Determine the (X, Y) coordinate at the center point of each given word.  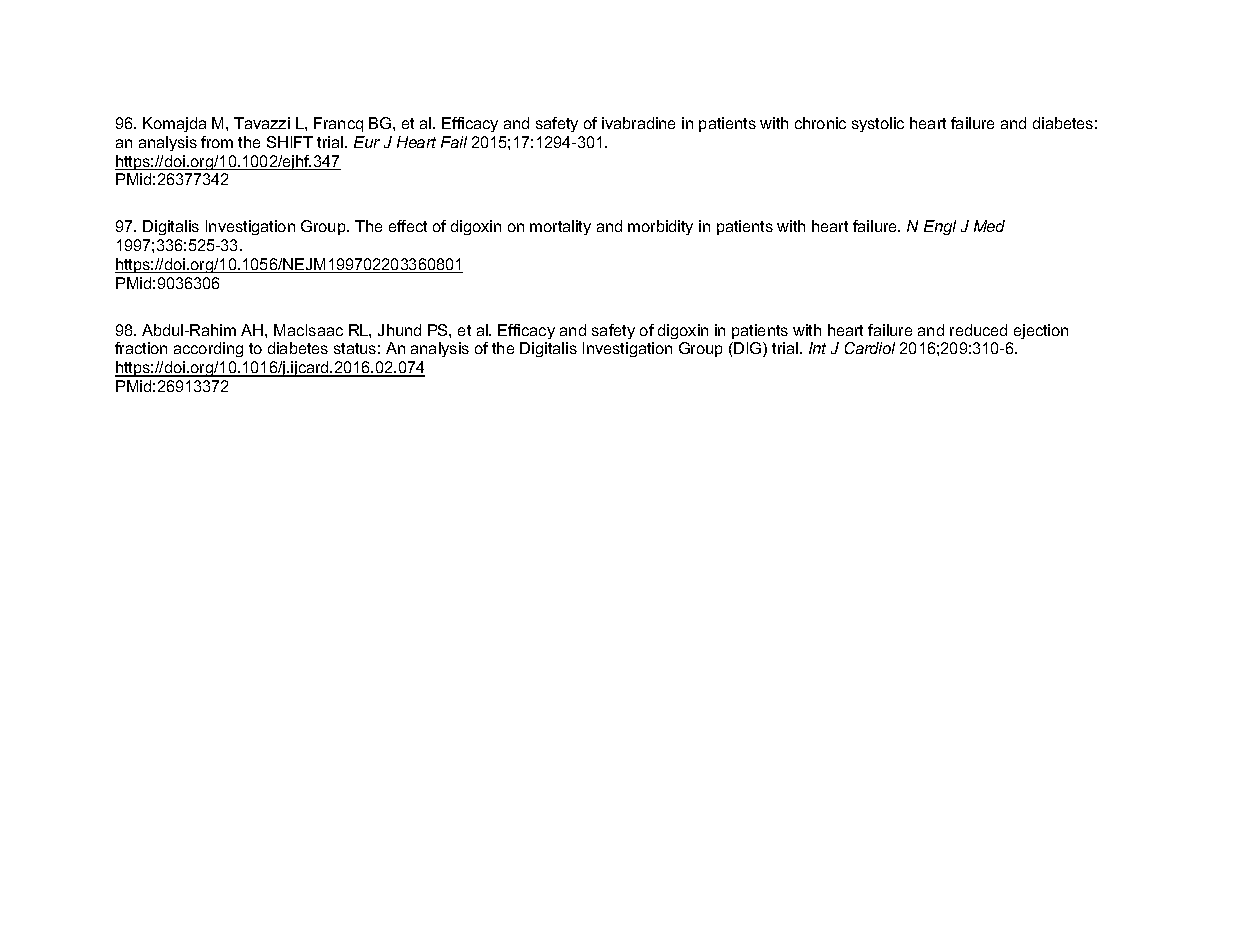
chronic (820, 123)
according (208, 349)
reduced (978, 330)
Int (817, 348)
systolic (878, 124)
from (217, 142)
